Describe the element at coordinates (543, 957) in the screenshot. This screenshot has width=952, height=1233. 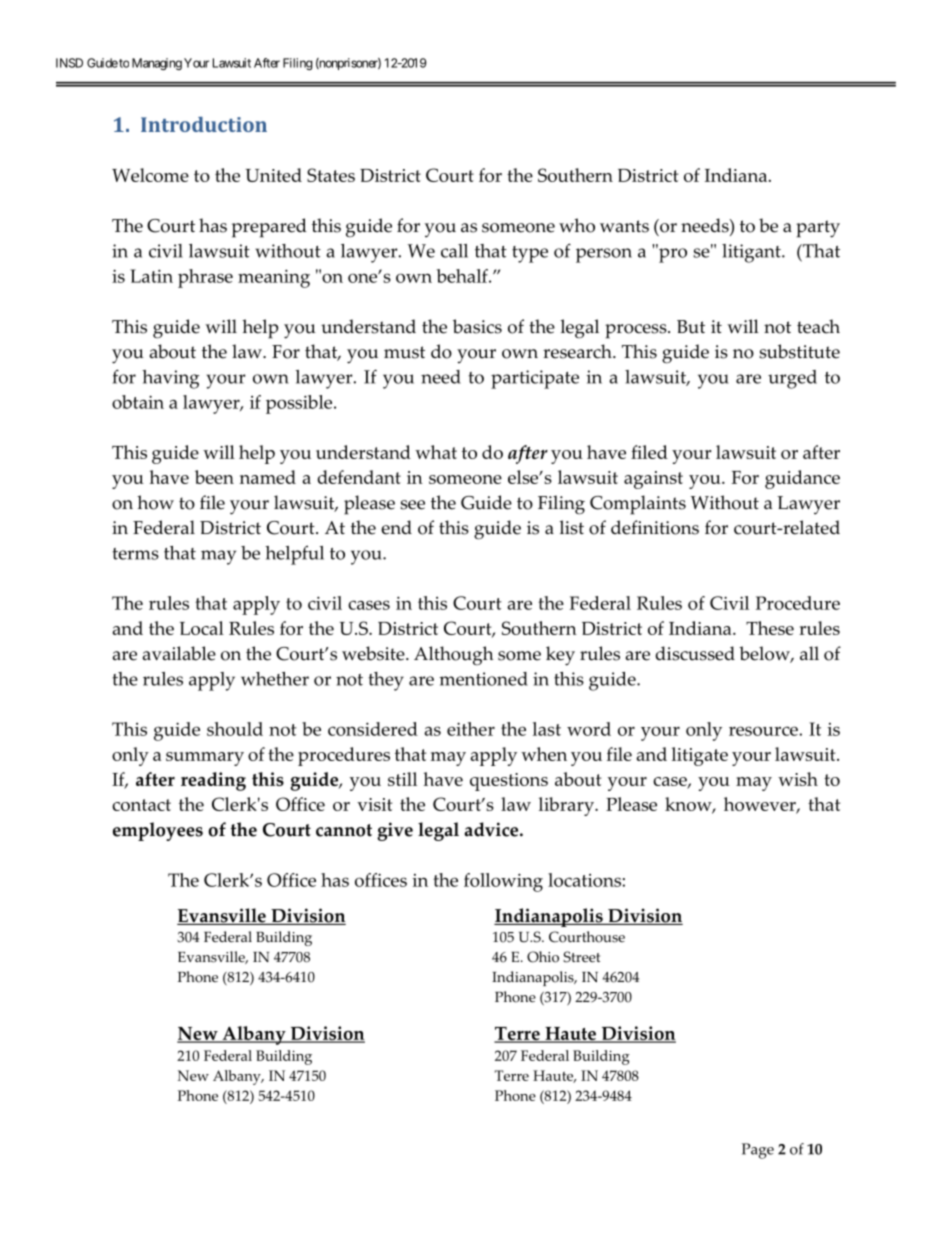
I see `Ohio` at that location.
